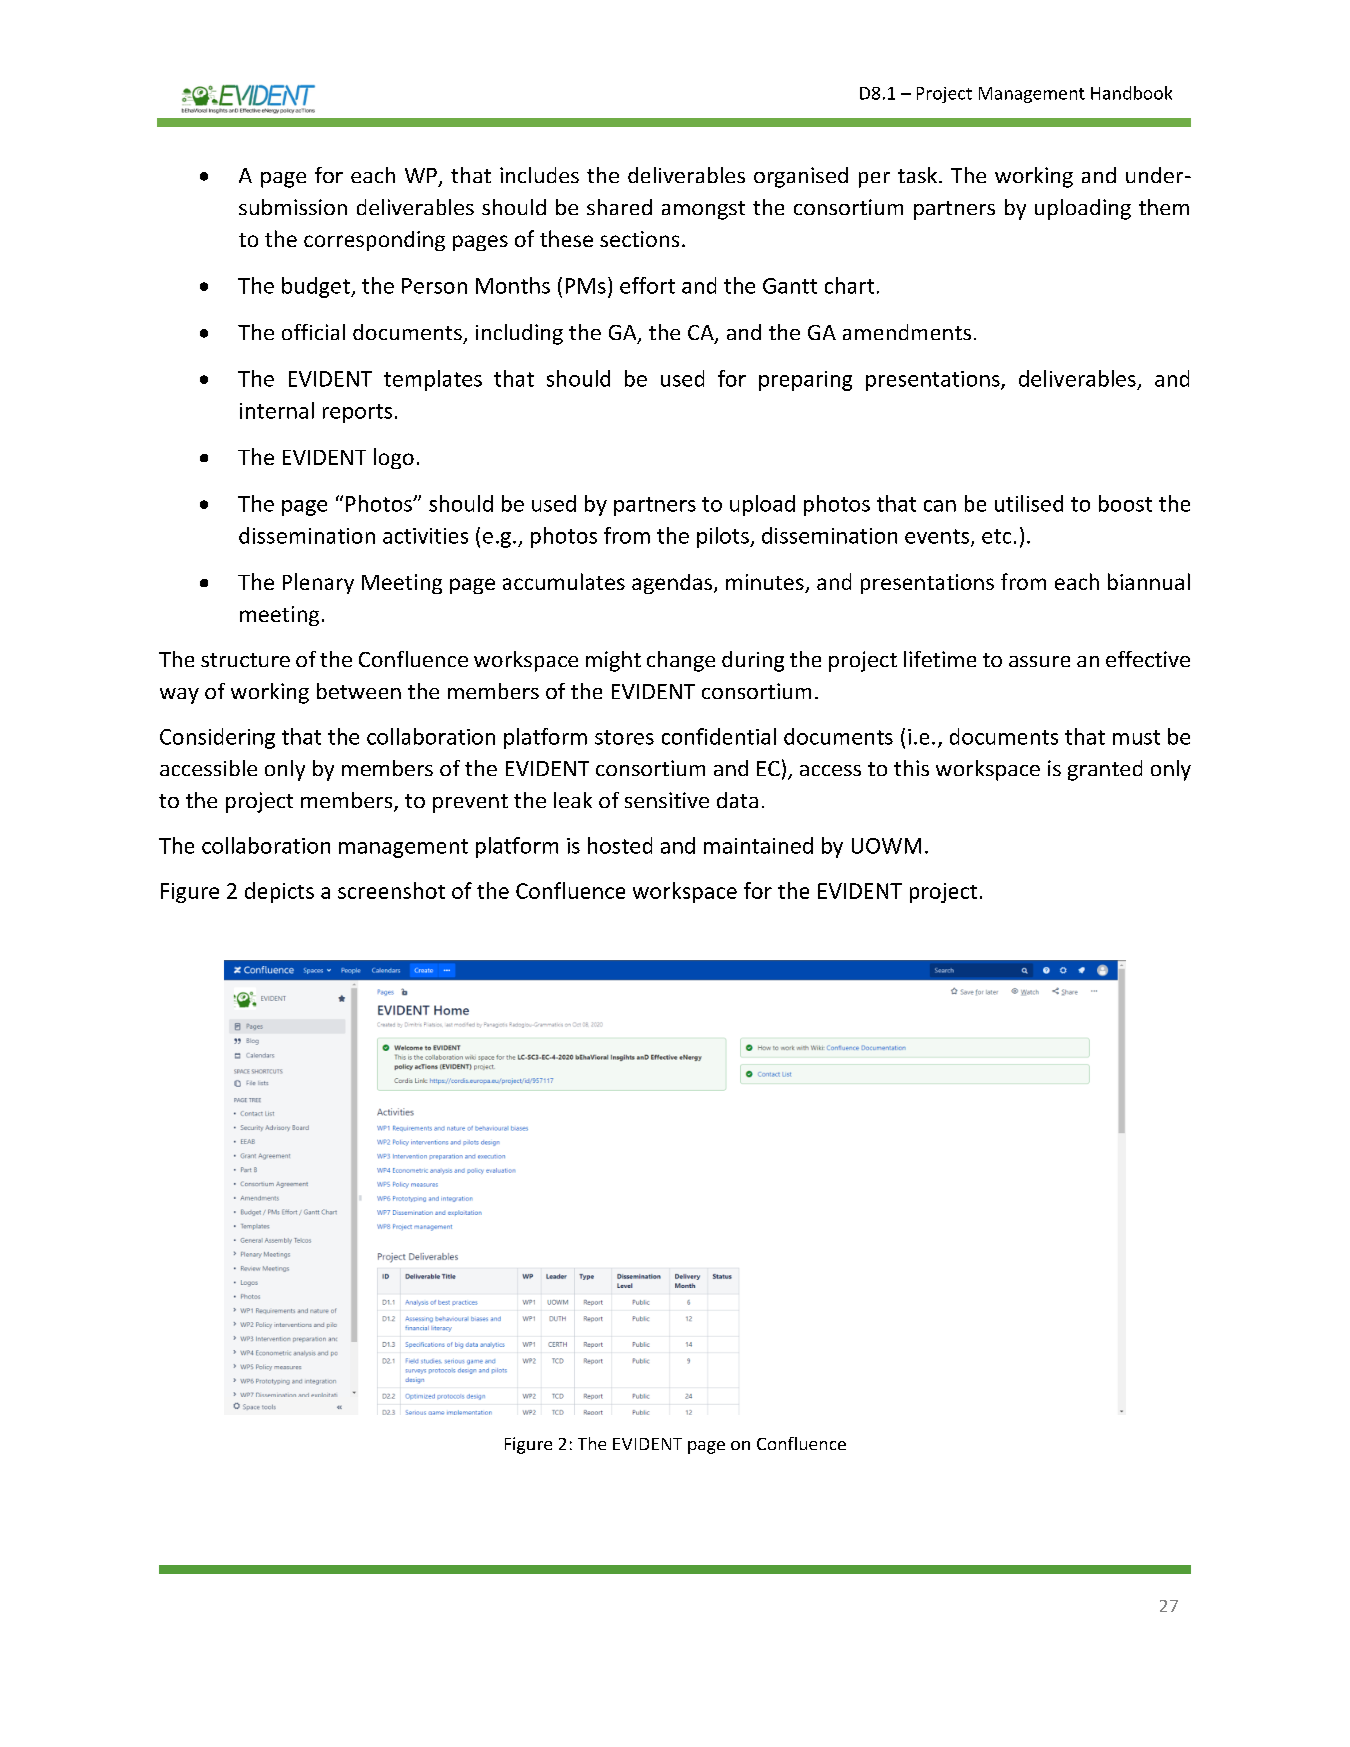 The width and height of the document is (1350, 1747). What do you see at coordinates (394, 458) in the document?
I see `logo` at bounding box center [394, 458].
